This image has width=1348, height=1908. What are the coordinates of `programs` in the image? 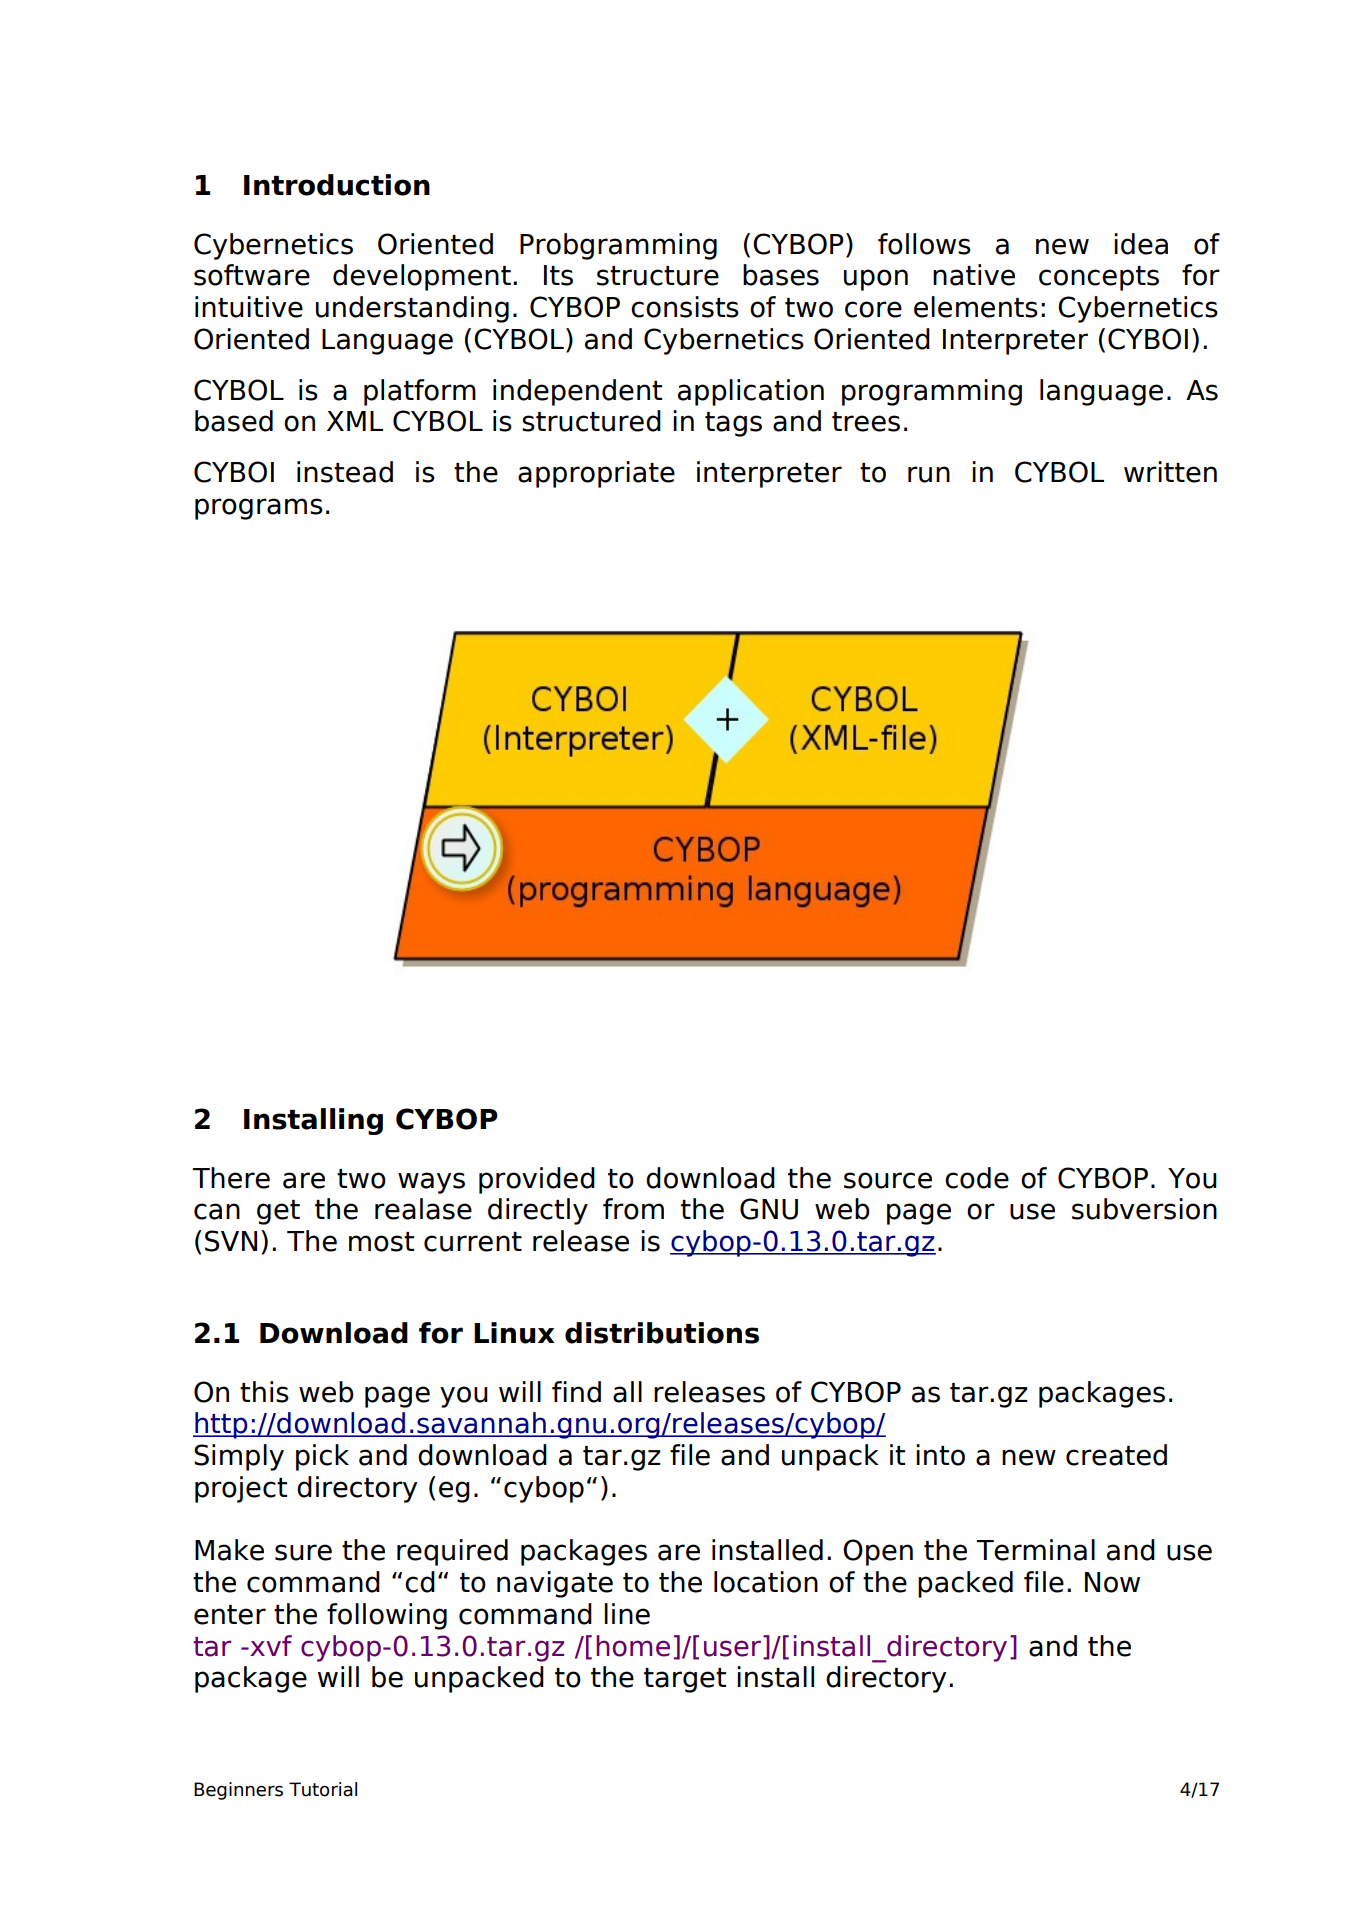 It's located at (259, 509).
